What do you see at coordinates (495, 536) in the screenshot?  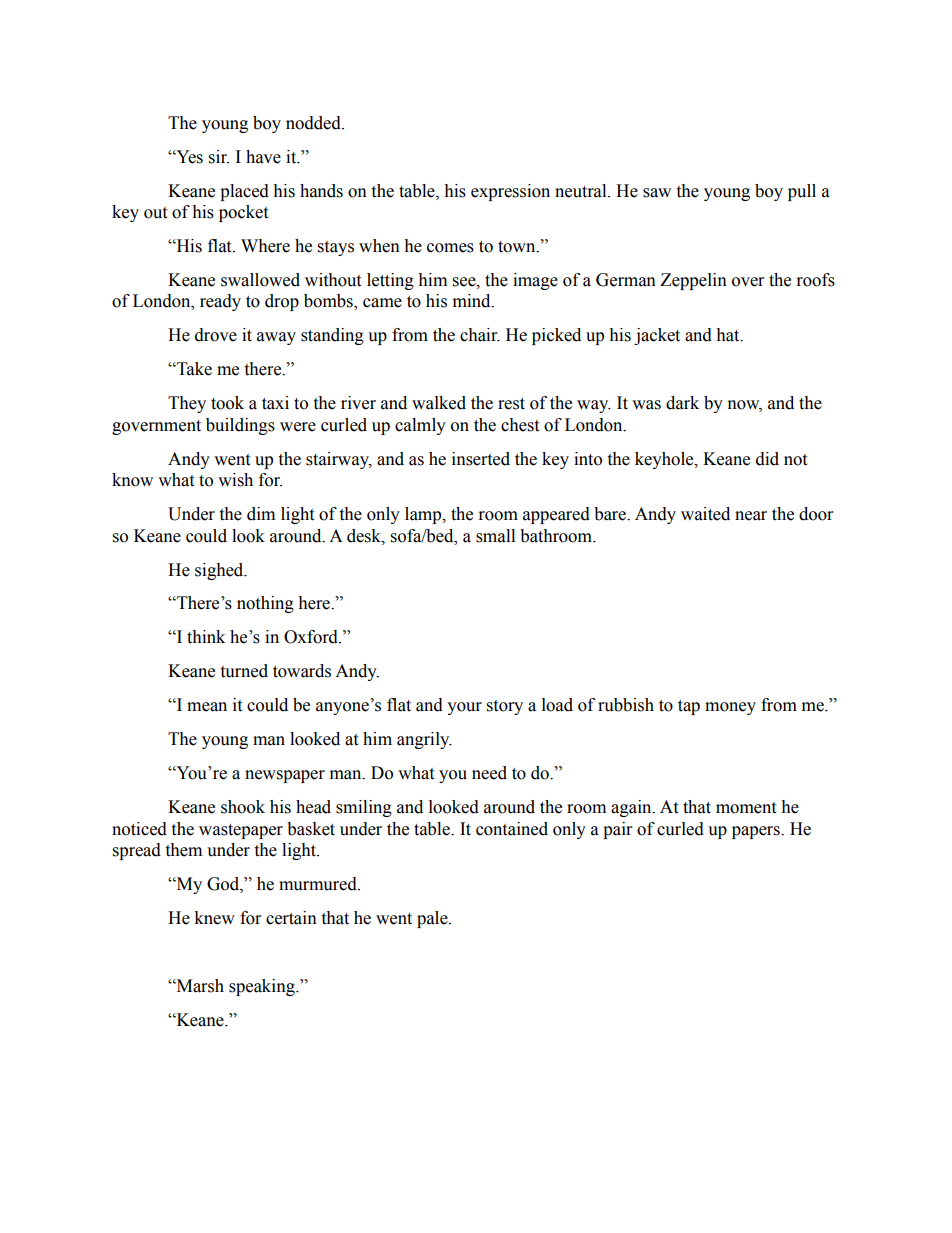 I see `small` at bounding box center [495, 536].
